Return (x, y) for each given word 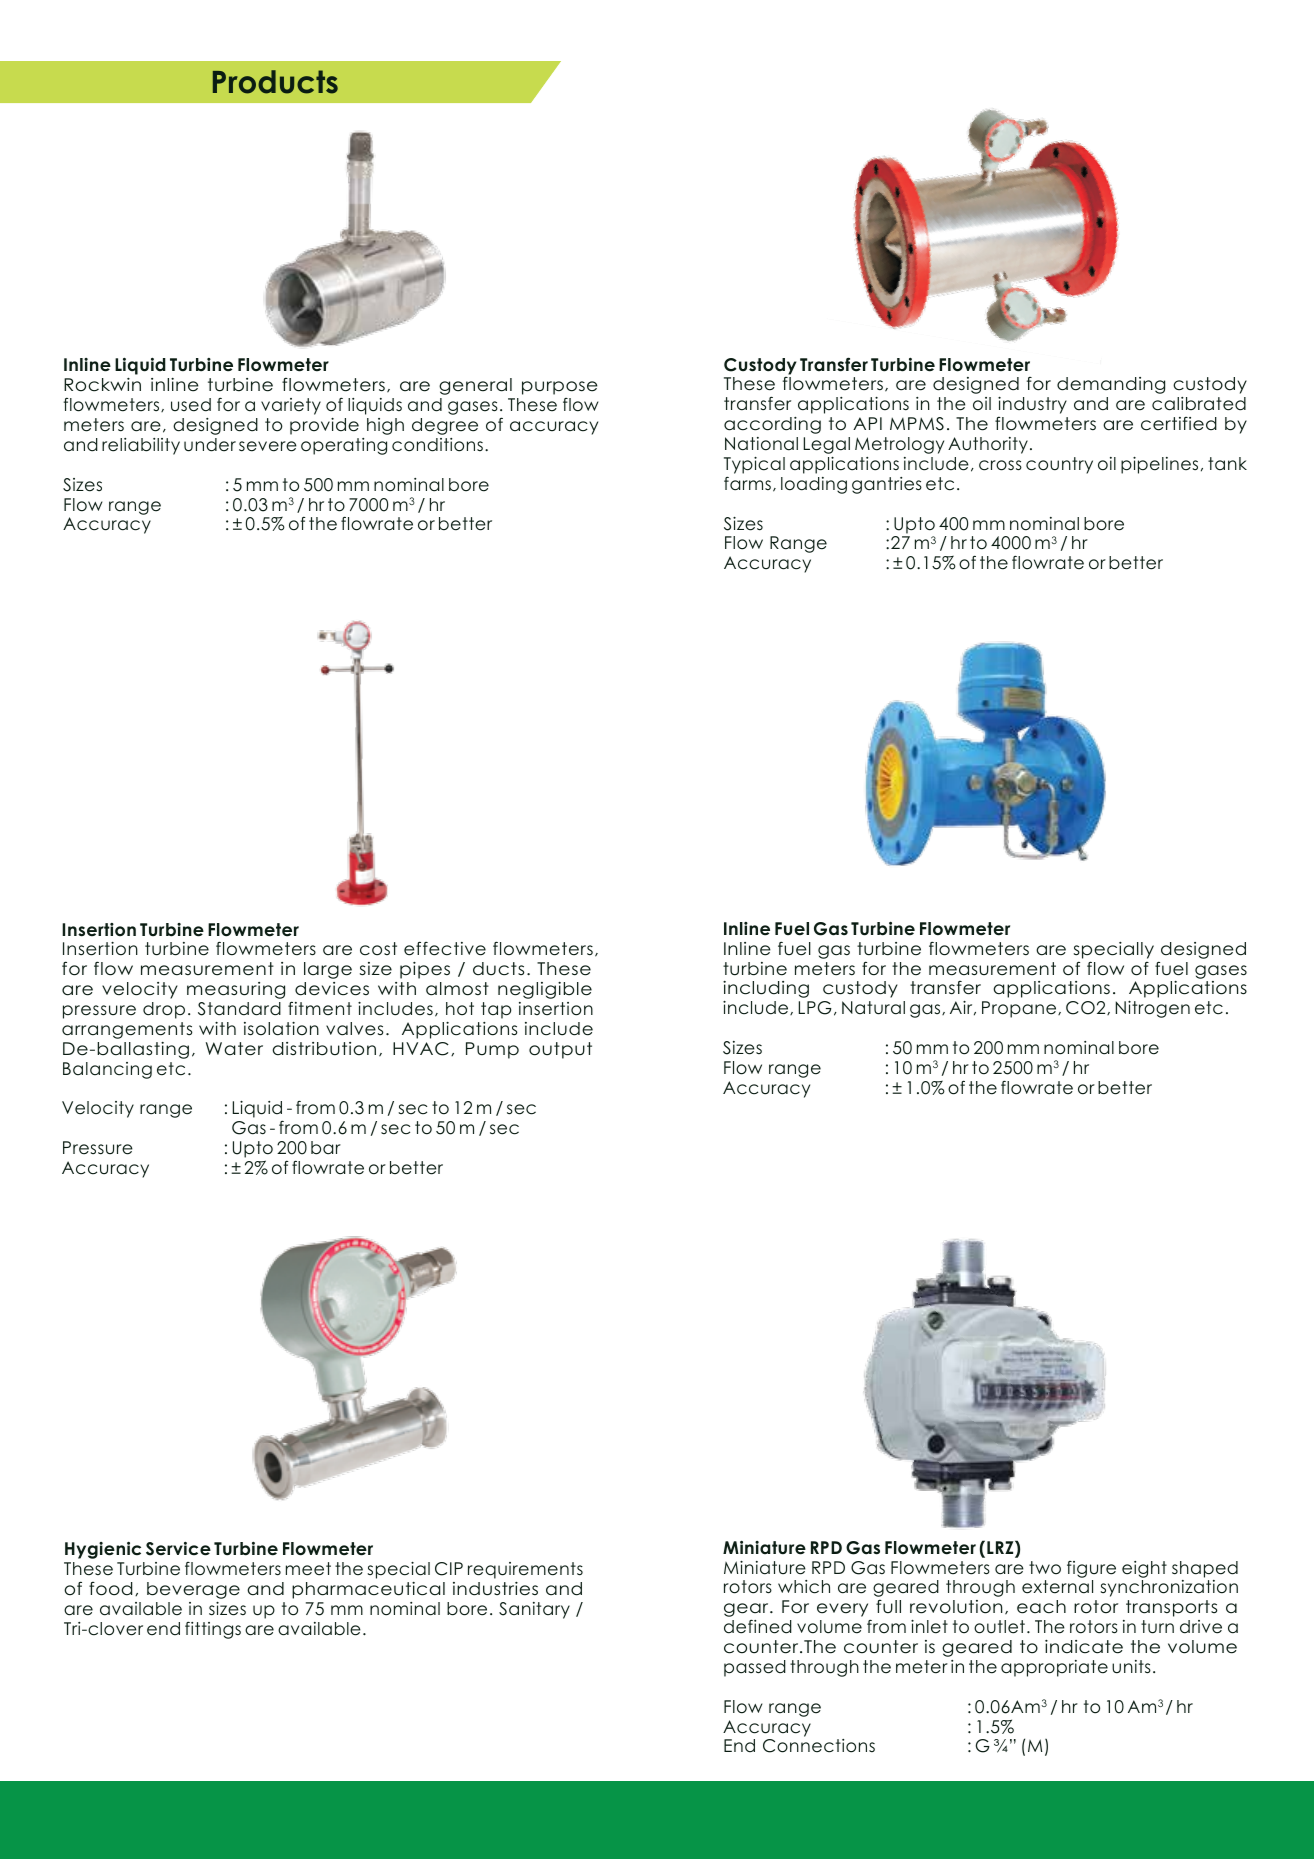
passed (755, 1668)
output (560, 1050)
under (210, 445)
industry (1032, 407)
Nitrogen (1153, 1009)
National (761, 444)
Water (234, 1049)
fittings (213, 1630)
